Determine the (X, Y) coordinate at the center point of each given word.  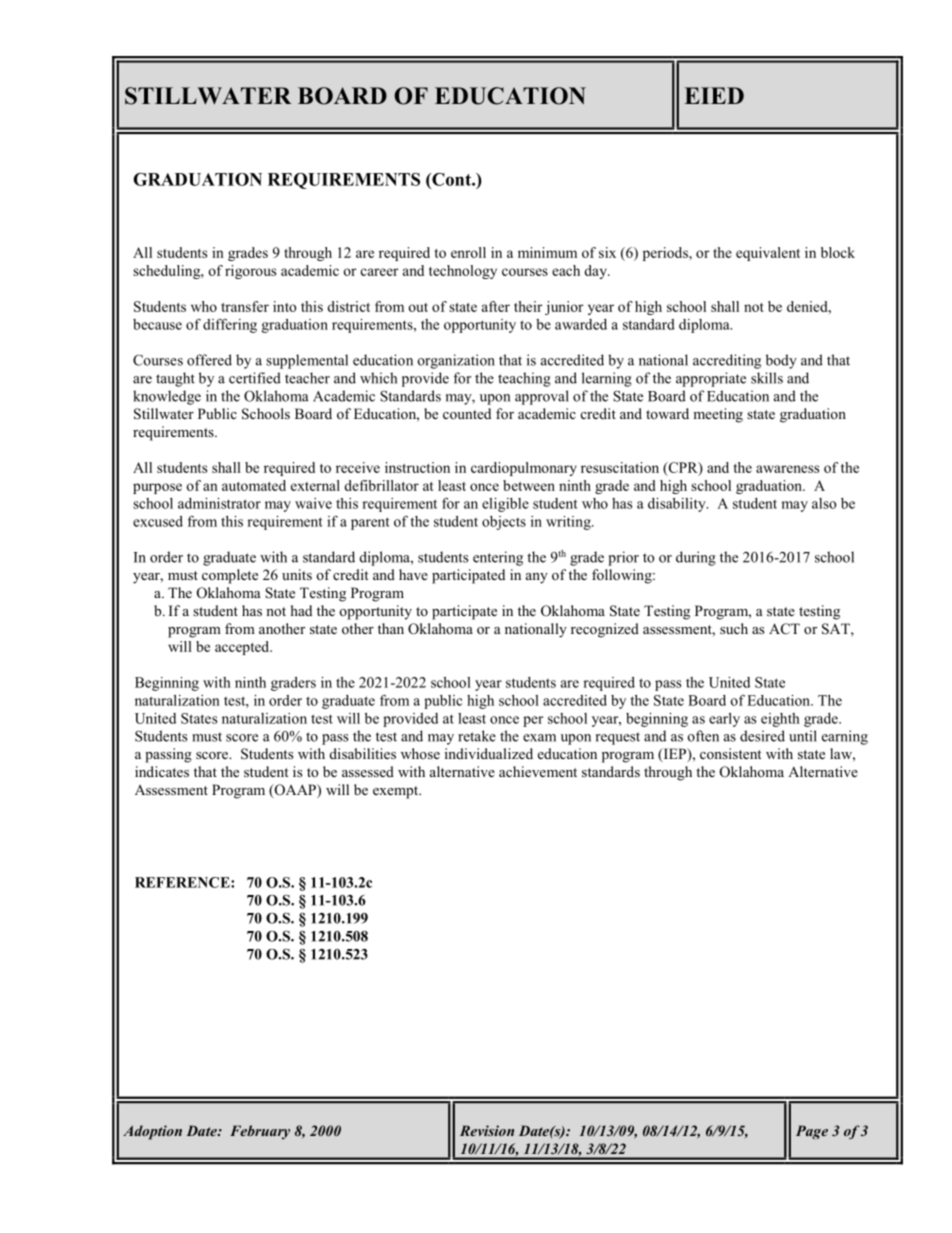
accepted (243, 648)
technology (463, 272)
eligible (505, 505)
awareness (787, 469)
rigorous (250, 272)
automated (254, 485)
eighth (780, 720)
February (260, 1132)
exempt (397, 792)
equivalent (768, 254)
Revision (487, 1130)
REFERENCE (183, 882)
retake (477, 736)
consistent (731, 753)
